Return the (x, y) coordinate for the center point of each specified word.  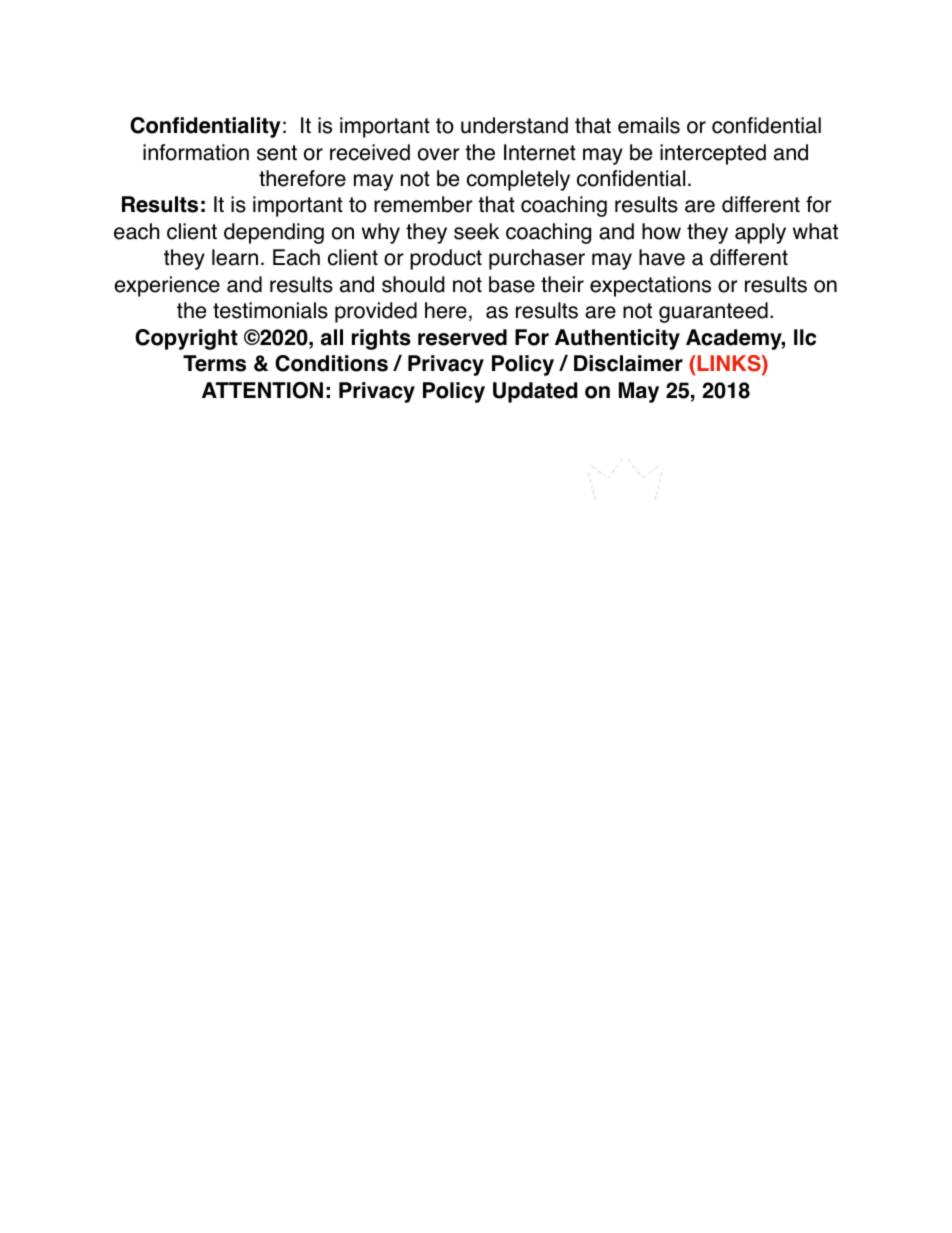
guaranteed (713, 312)
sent (277, 153)
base (512, 284)
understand (514, 125)
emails (649, 125)
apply (760, 233)
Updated (535, 392)
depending (274, 233)
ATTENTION (262, 390)
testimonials (270, 310)
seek (476, 231)
